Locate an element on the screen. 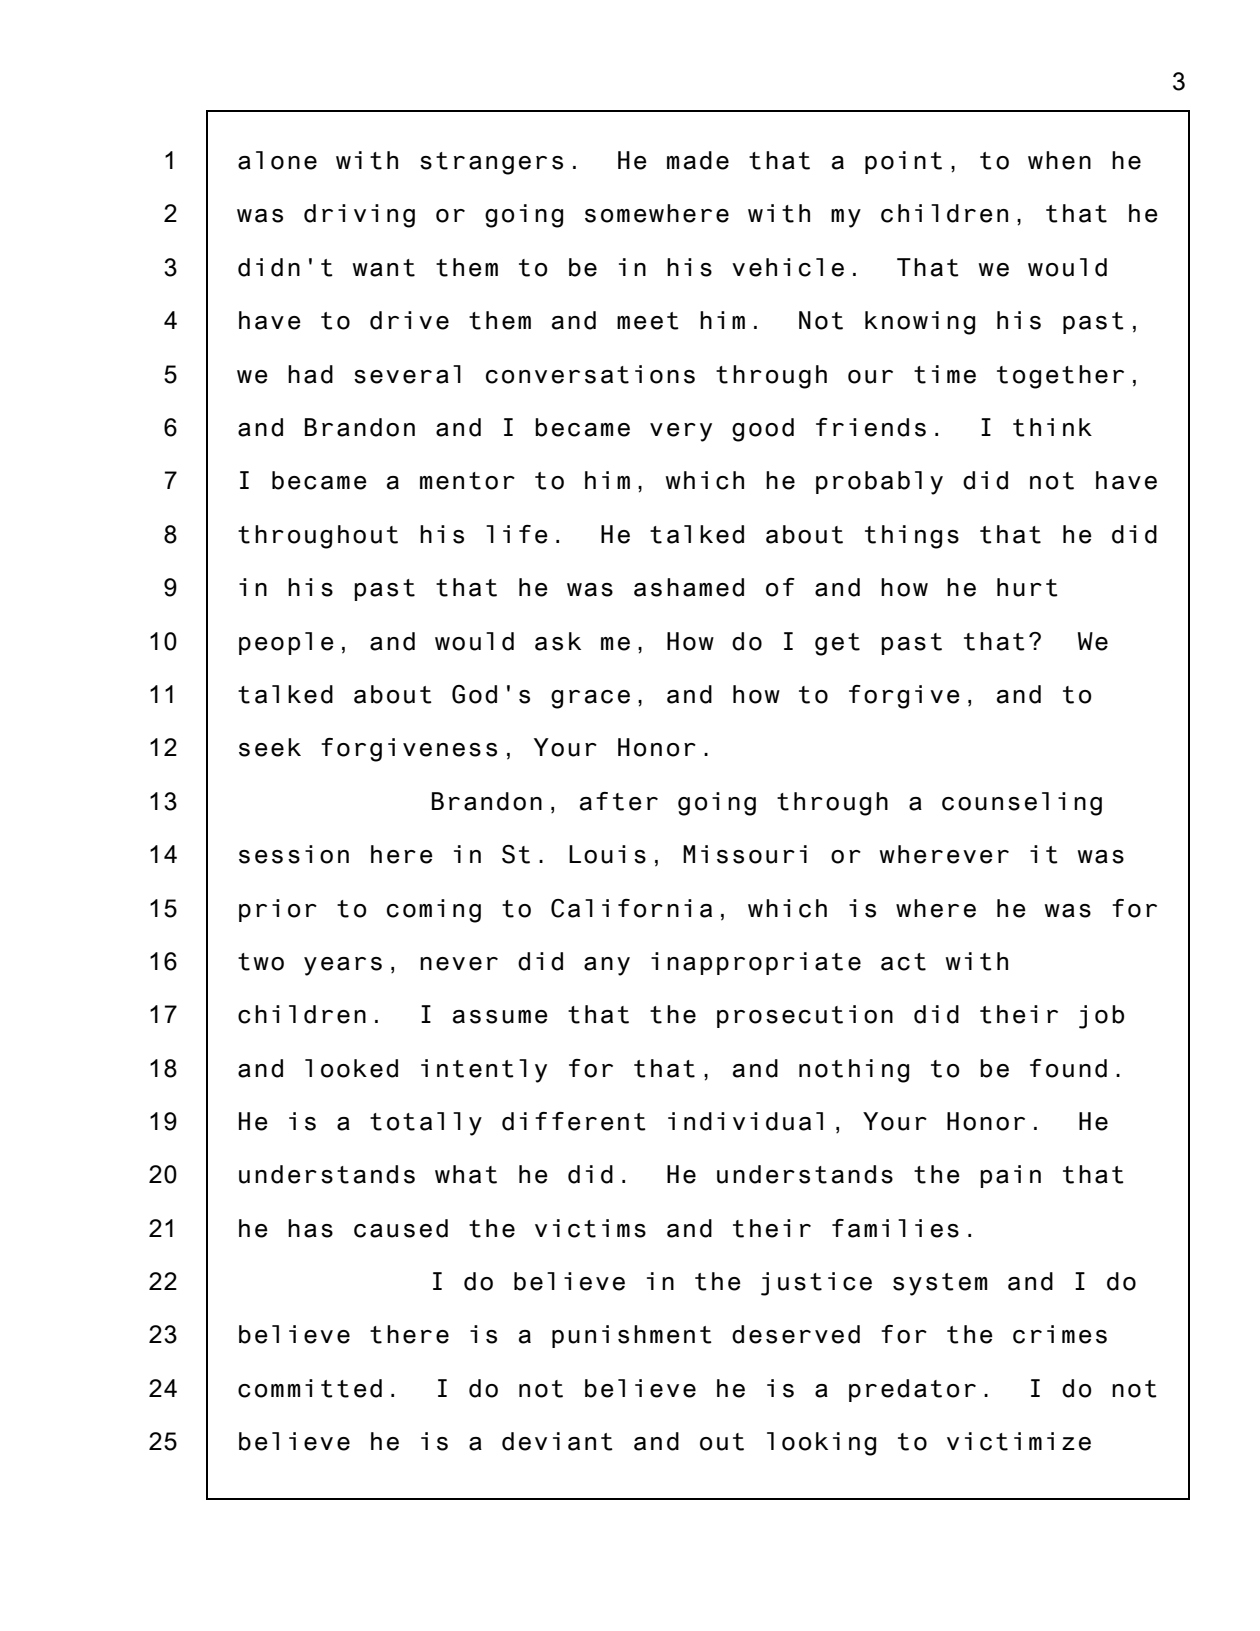 This screenshot has width=1260, height=1631. made is located at coordinates (698, 160).
